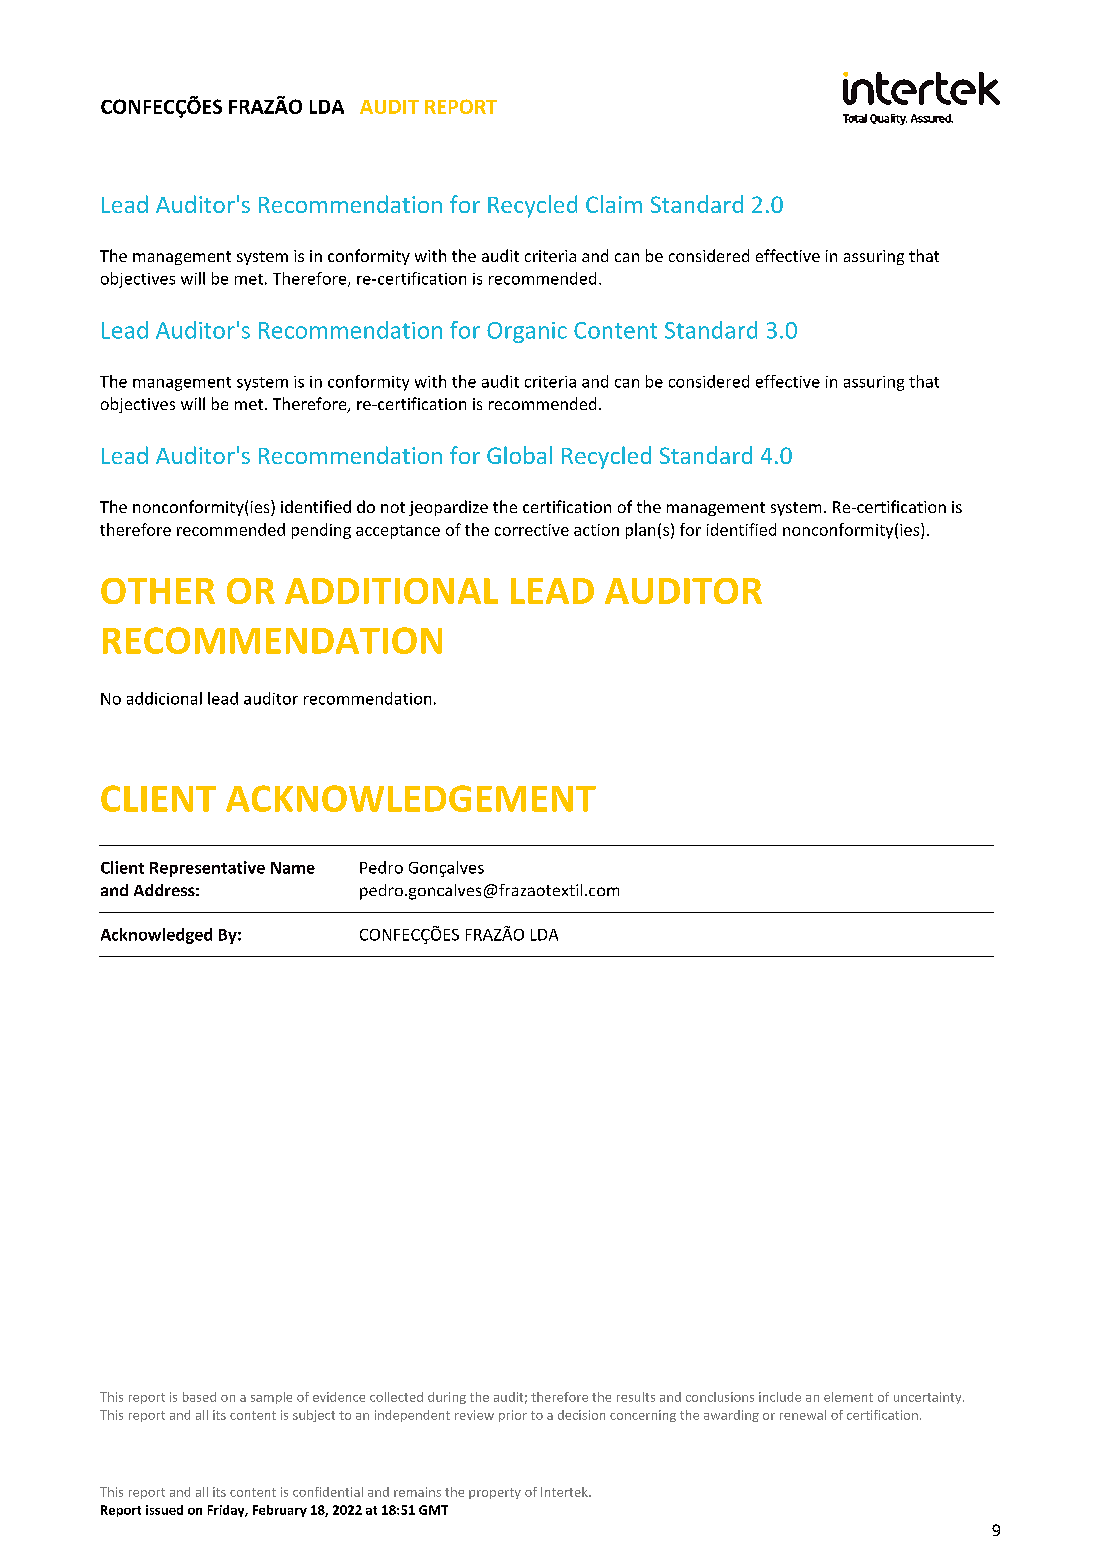 This screenshot has width=1101, height=1557. I want to click on ACKNOWLEDGEMENT, so click(411, 798).
